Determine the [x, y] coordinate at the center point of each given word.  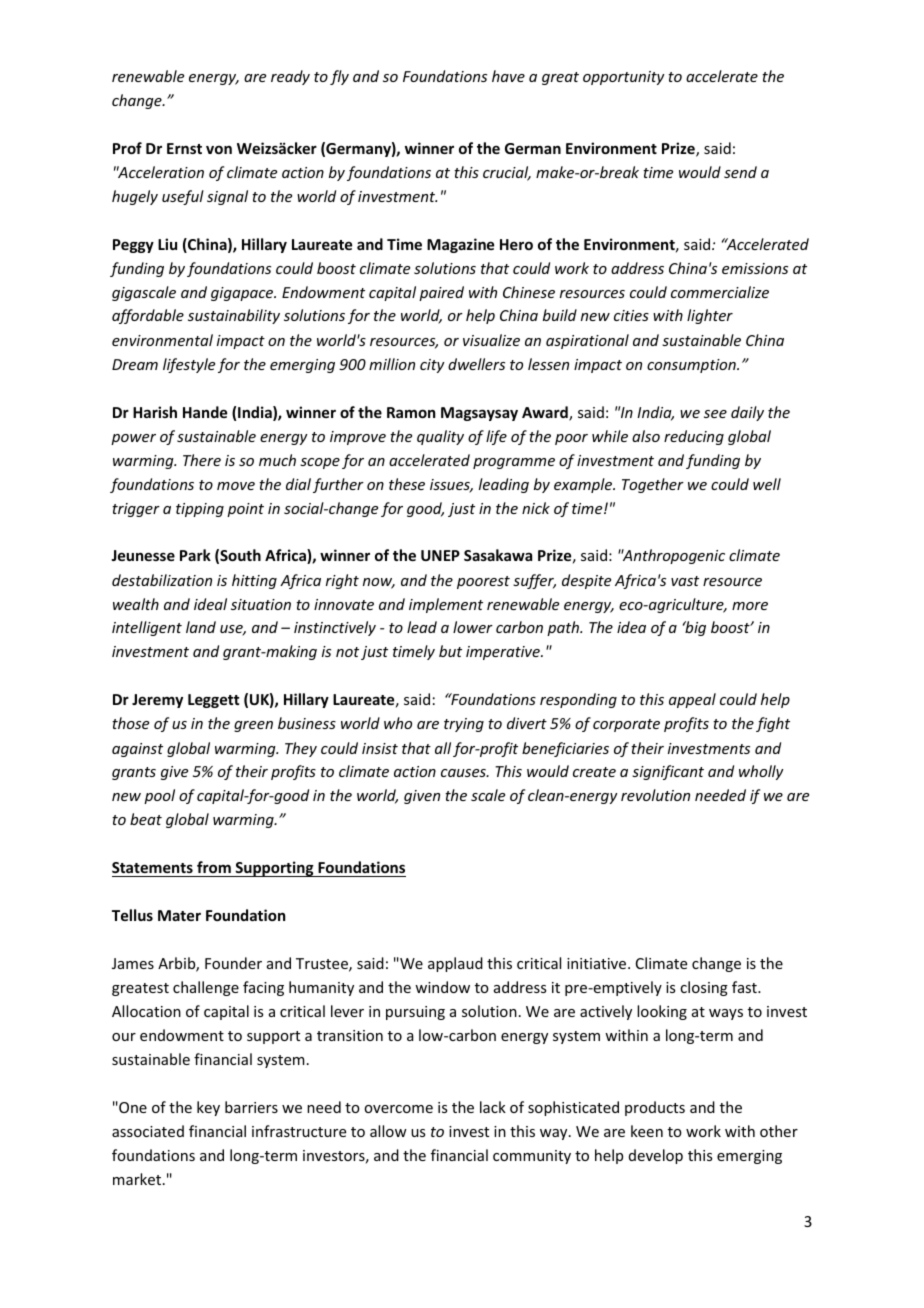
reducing [694, 437]
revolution [655, 795]
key [208, 1108]
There [202, 460]
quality [440, 437]
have [508, 76]
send [740, 172]
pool [159, 796]
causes [464, 773]
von [219, 149]
